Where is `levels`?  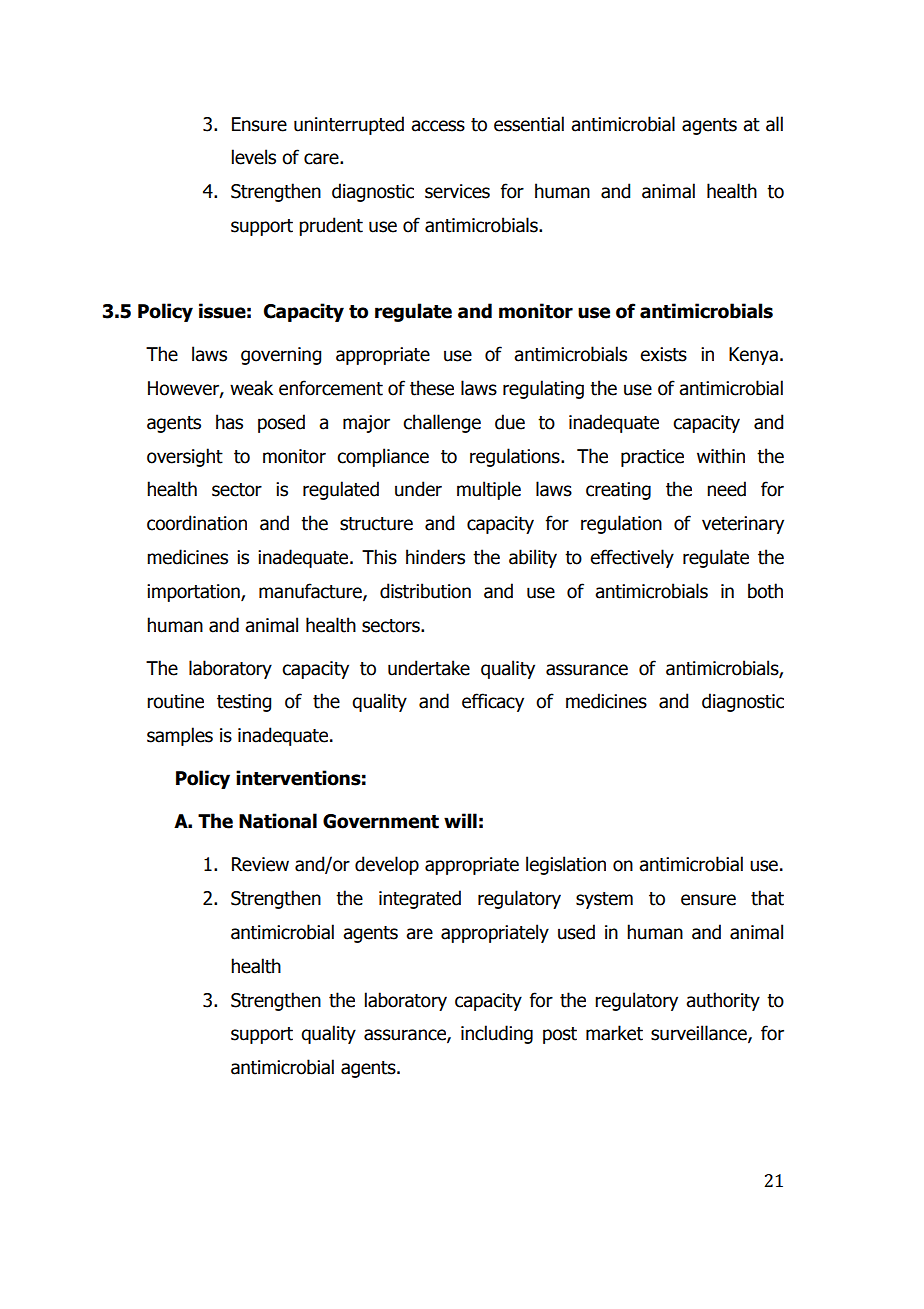 levels is located at coordinates (254, 157).
